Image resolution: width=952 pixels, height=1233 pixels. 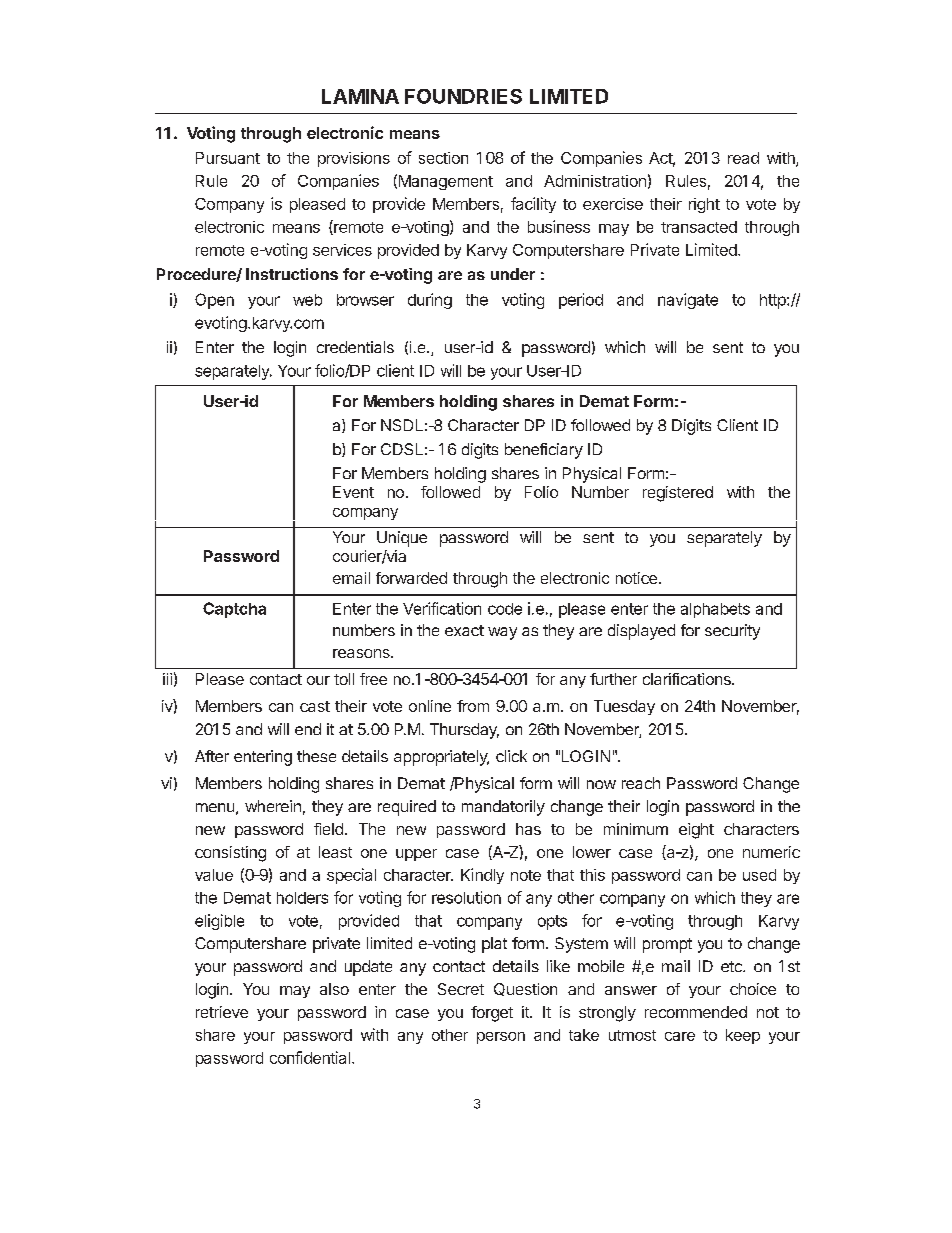 I want to click on Captcha, so click(x=234, y=610).
